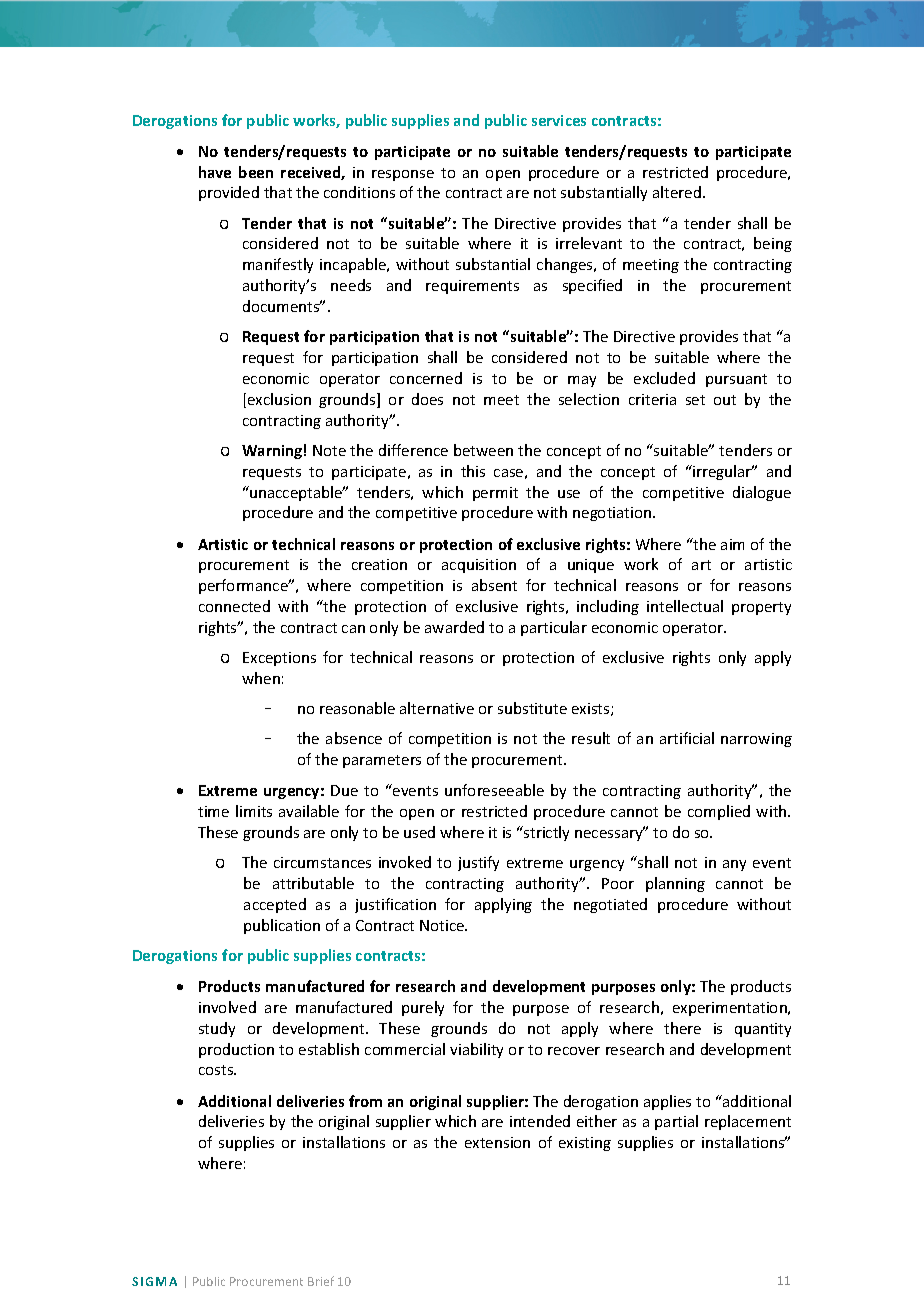  I want to click on substitute, so click(532, 708).
